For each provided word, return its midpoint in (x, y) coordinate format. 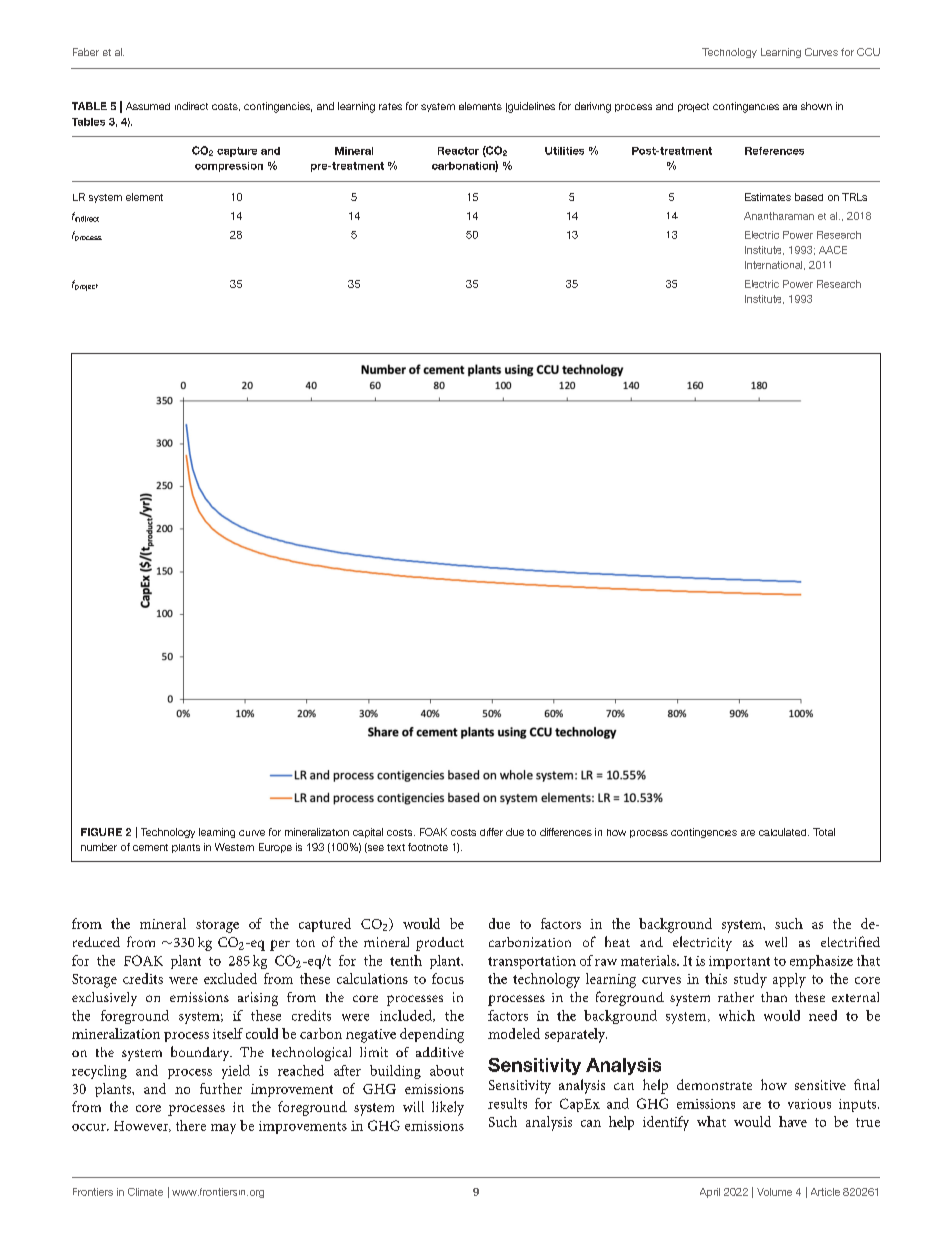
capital (368, 833)
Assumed (148, 106)
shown (816, 106)
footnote (428, 847)
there (191, 1125)
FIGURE (101, 832)
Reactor (458, 151)
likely (448, 1108)
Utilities (564, 151)
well (776, 942)
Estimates (768, 197)
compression (229, 167)
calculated (784, 832)
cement (150, 847)
